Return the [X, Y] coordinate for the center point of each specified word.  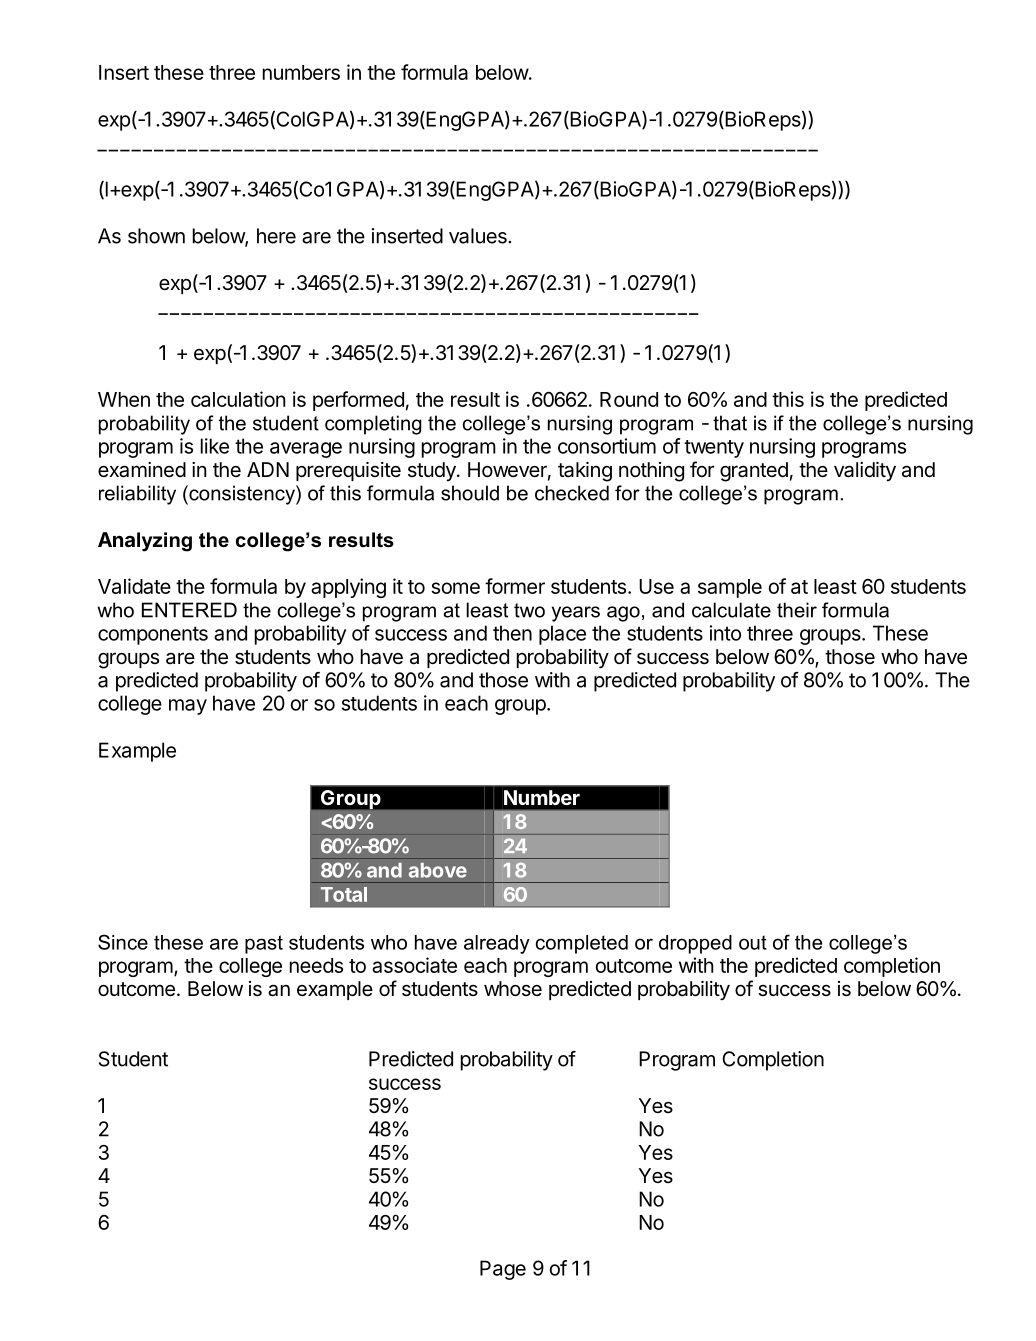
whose [513, 988]
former [515, 586]
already [497, 944]
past [264, 944]
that [730, 423]
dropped [695, 944]
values [479, 236]
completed [582, 944]
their [797, 610]
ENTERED [189, 610]
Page [503, 1270]
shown [156, 236]
